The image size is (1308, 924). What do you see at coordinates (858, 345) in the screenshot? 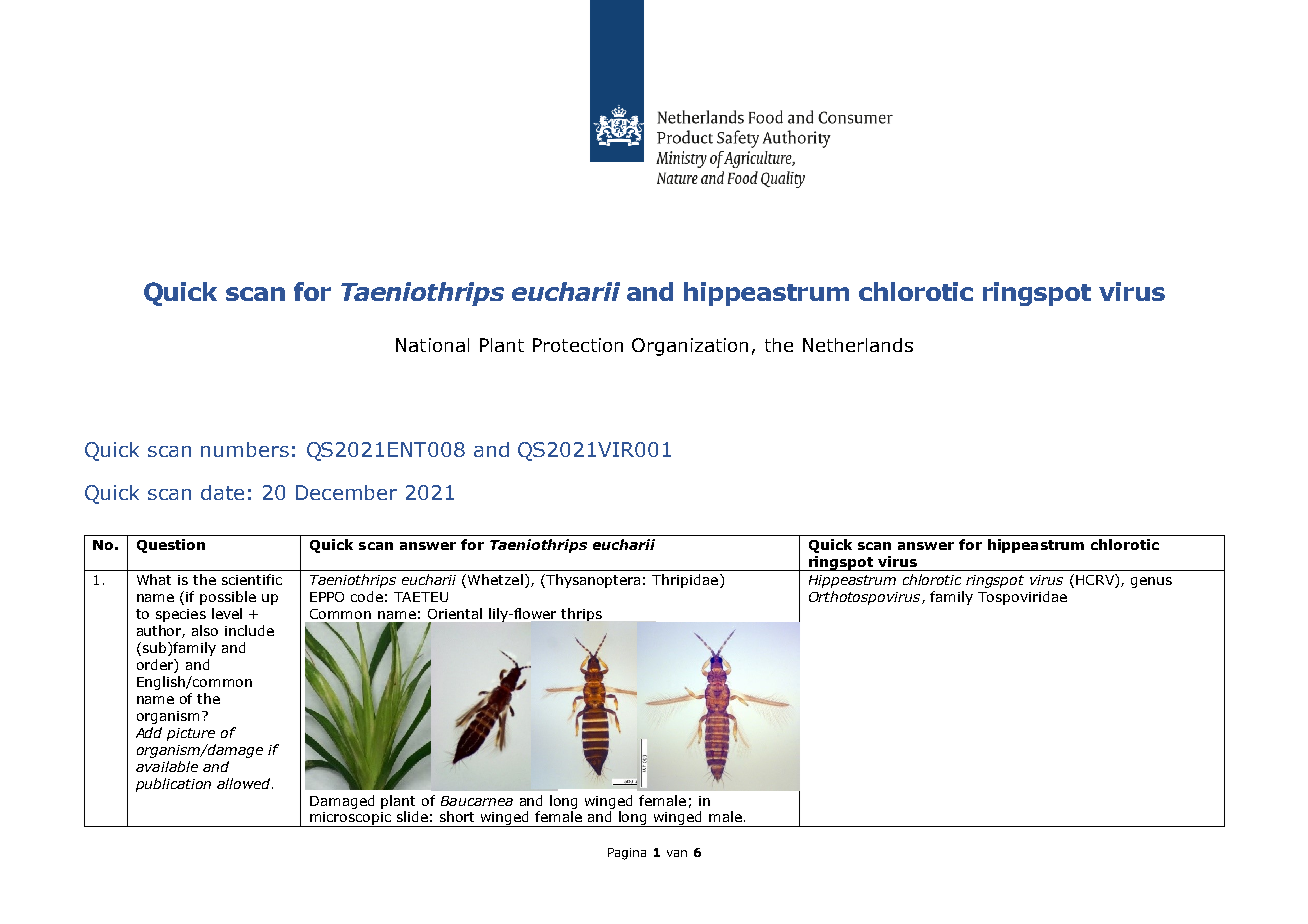
I see `Netherlands` at bounding box center [858, 345].
